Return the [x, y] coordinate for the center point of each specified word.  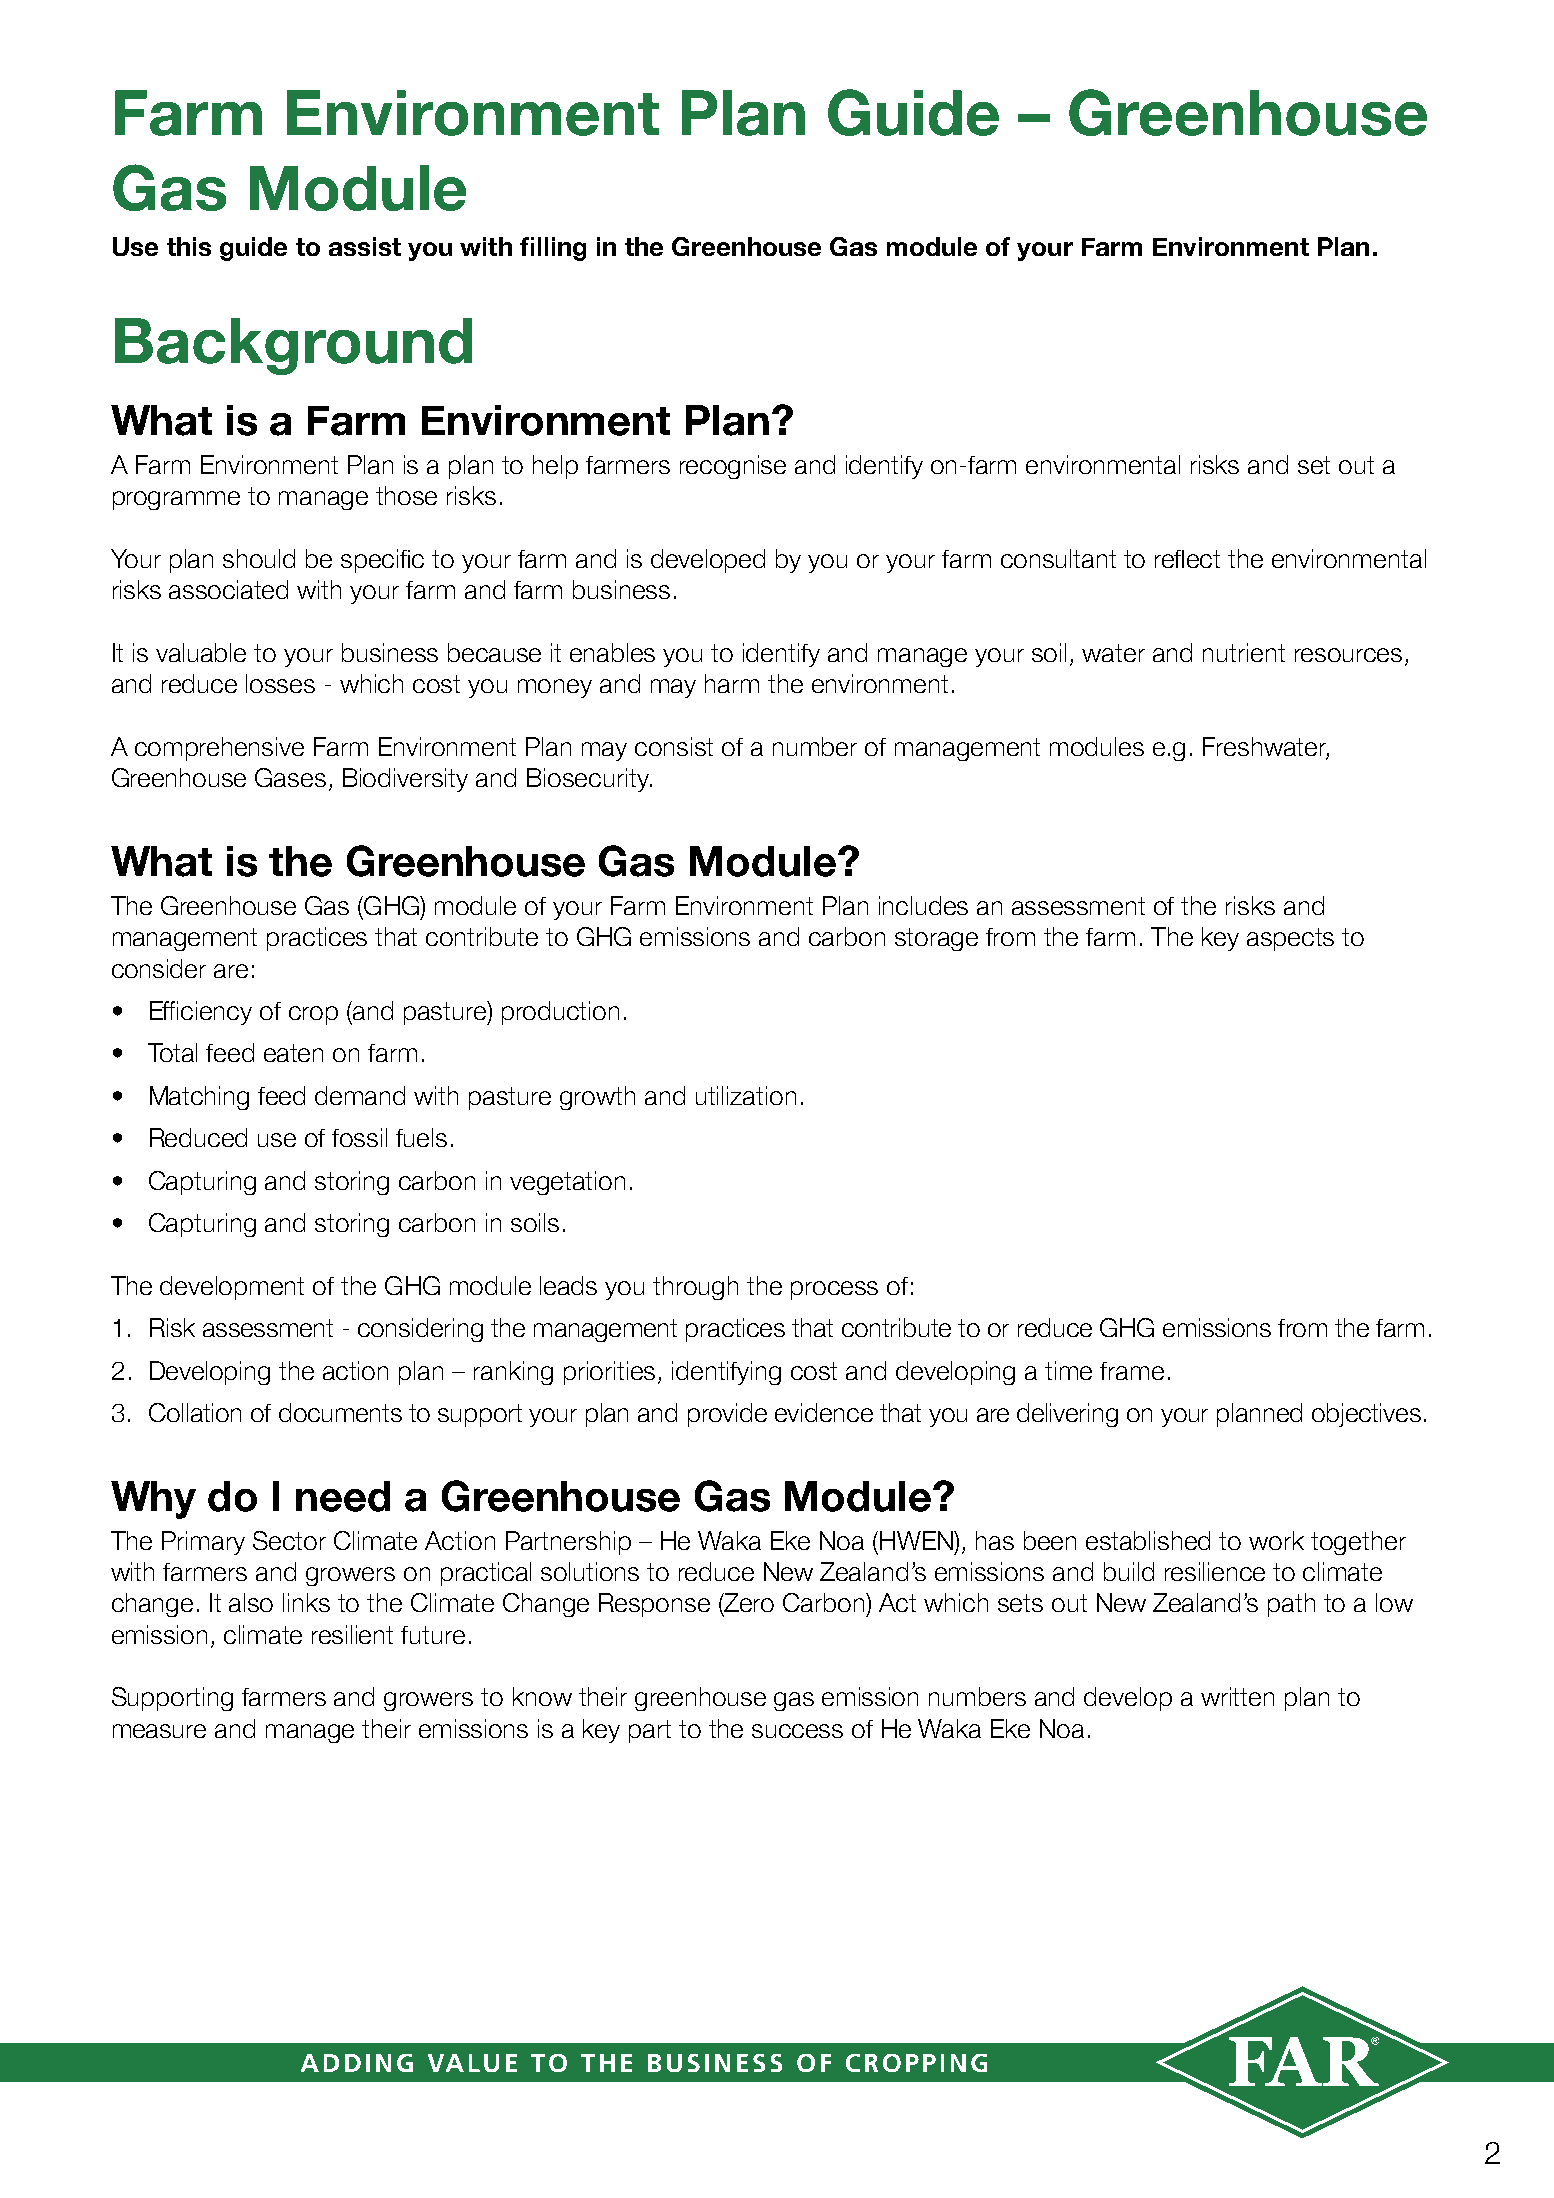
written [1237, 1696]
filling [553, 249]
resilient [352, 1634]
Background [293, 346]
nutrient [1244, 652]
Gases [290, 777]
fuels [421, 1137]
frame [1132, 1371]
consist [674, 746]
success [797, 1731]
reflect [1187, 559]
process [834, 1290]
